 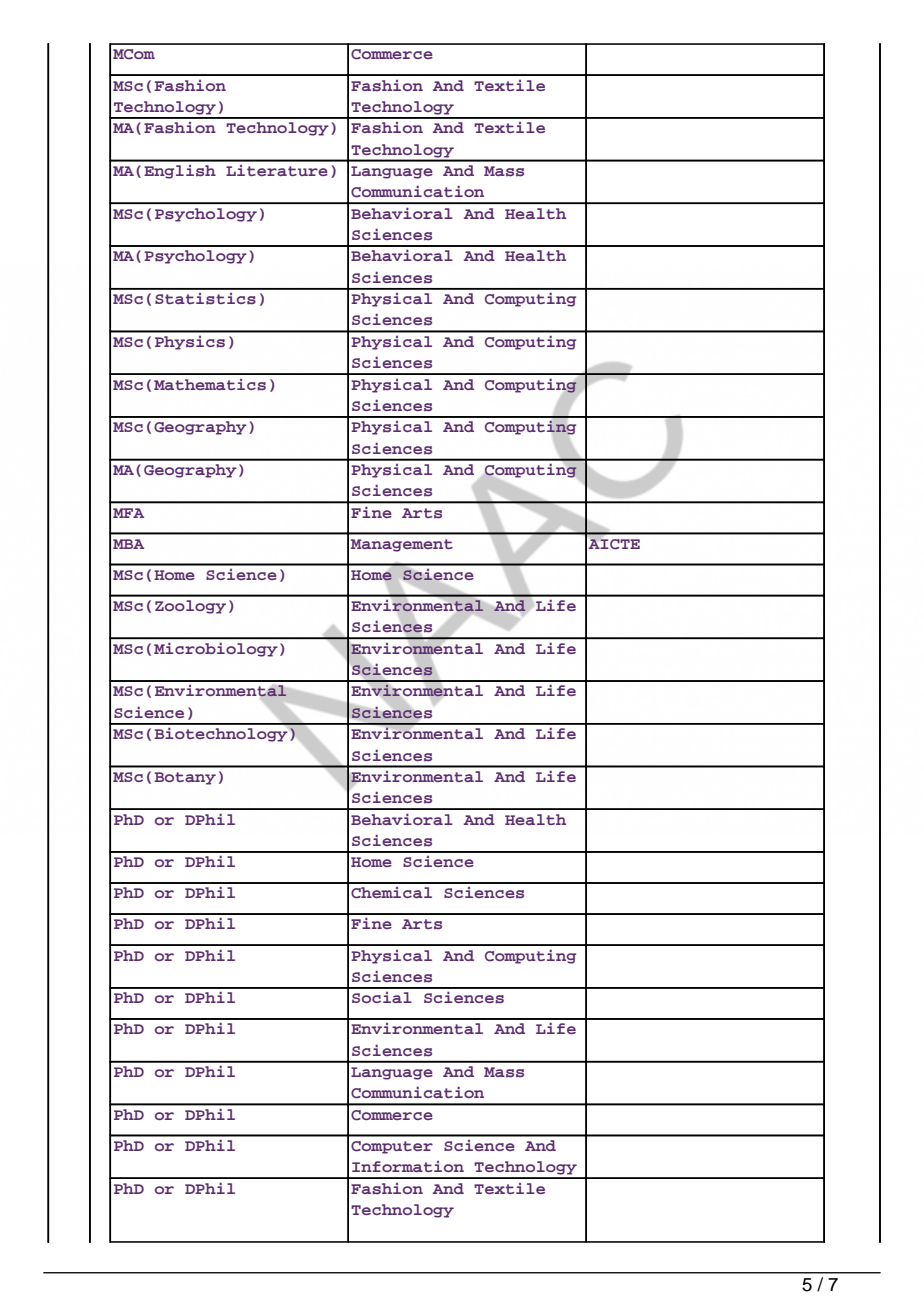 I want to click on Management, so click(x=402, y=545).
